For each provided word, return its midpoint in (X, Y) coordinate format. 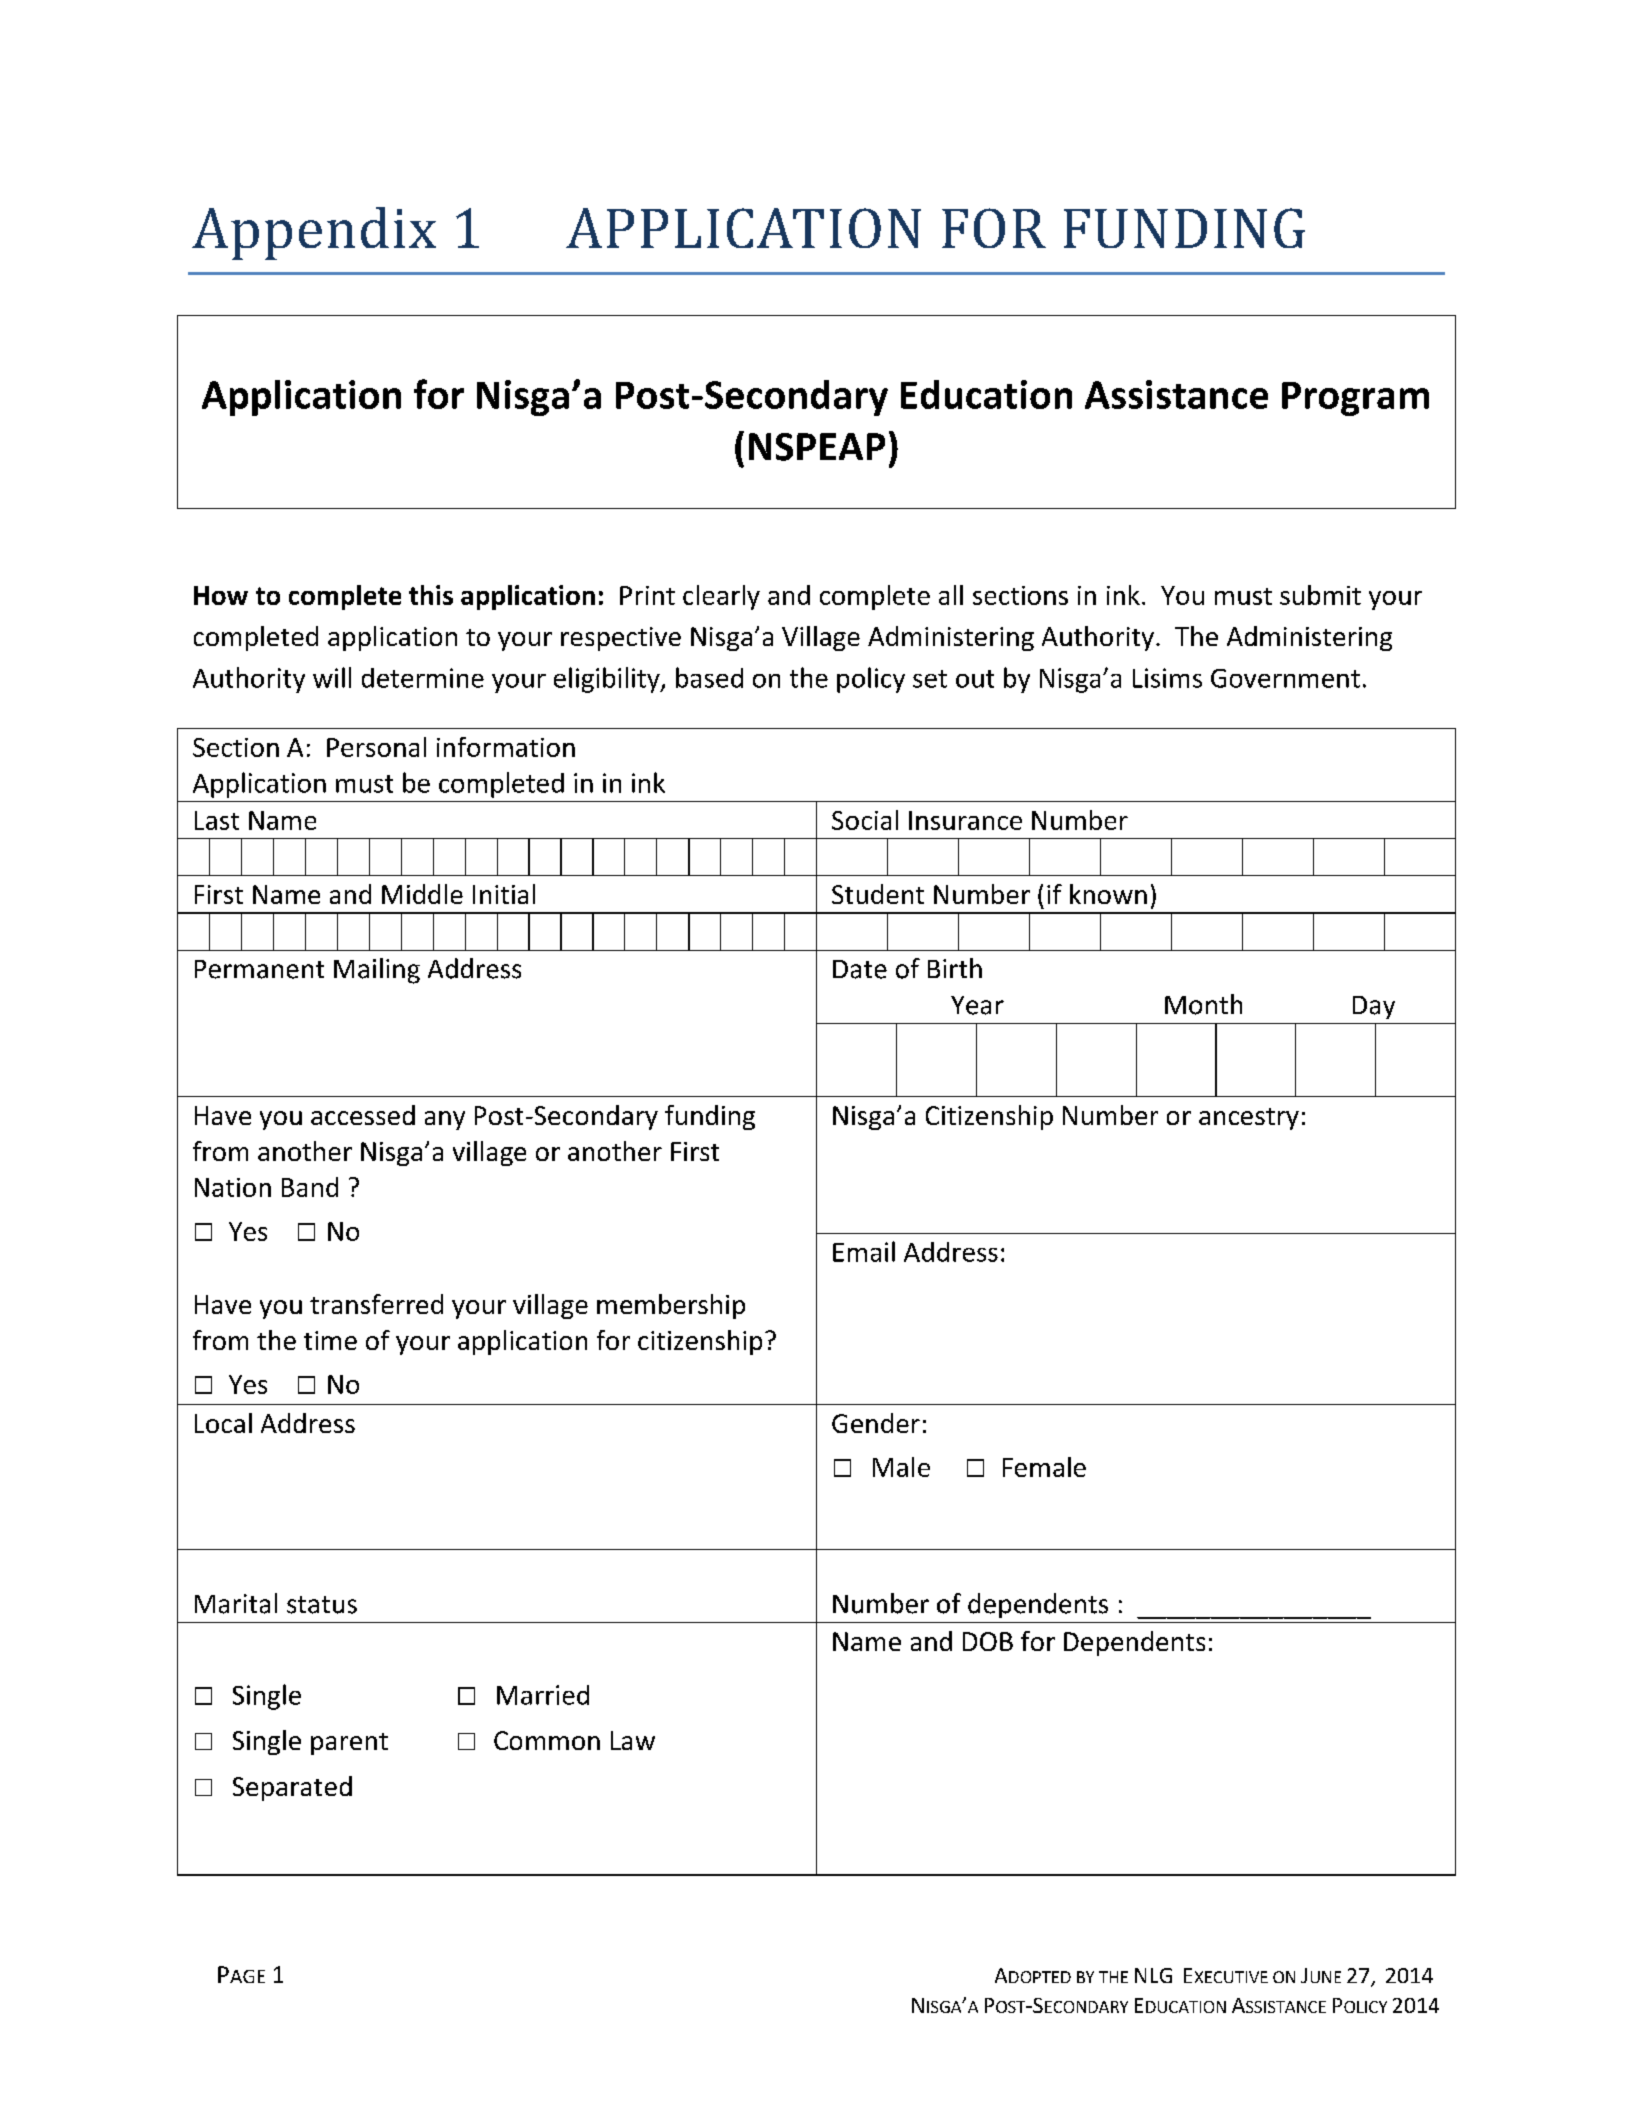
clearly (721, 597)
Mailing (377, 971)
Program (1355, 399)
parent (349, 1744)
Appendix (314, 233)
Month (1203, 1004)
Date (860, 969)
